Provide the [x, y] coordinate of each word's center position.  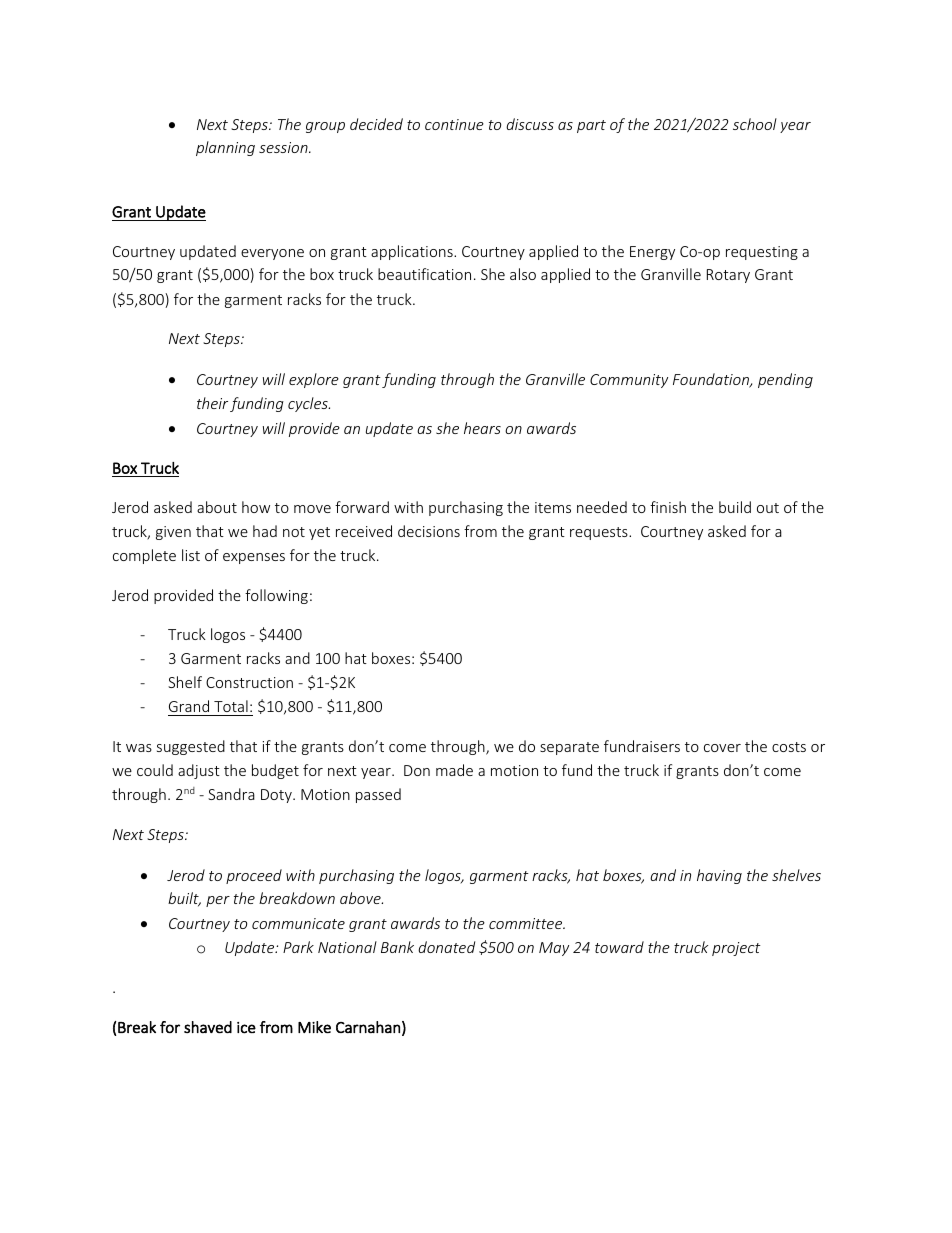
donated [446, 947]
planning [225, 148]
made [454, 770]
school [755, 124]
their [212, 403]
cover [722, 748]
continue [454, 124]
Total [231, 706]
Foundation [712, 380]
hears [482, 428]
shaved [208, 1027]
